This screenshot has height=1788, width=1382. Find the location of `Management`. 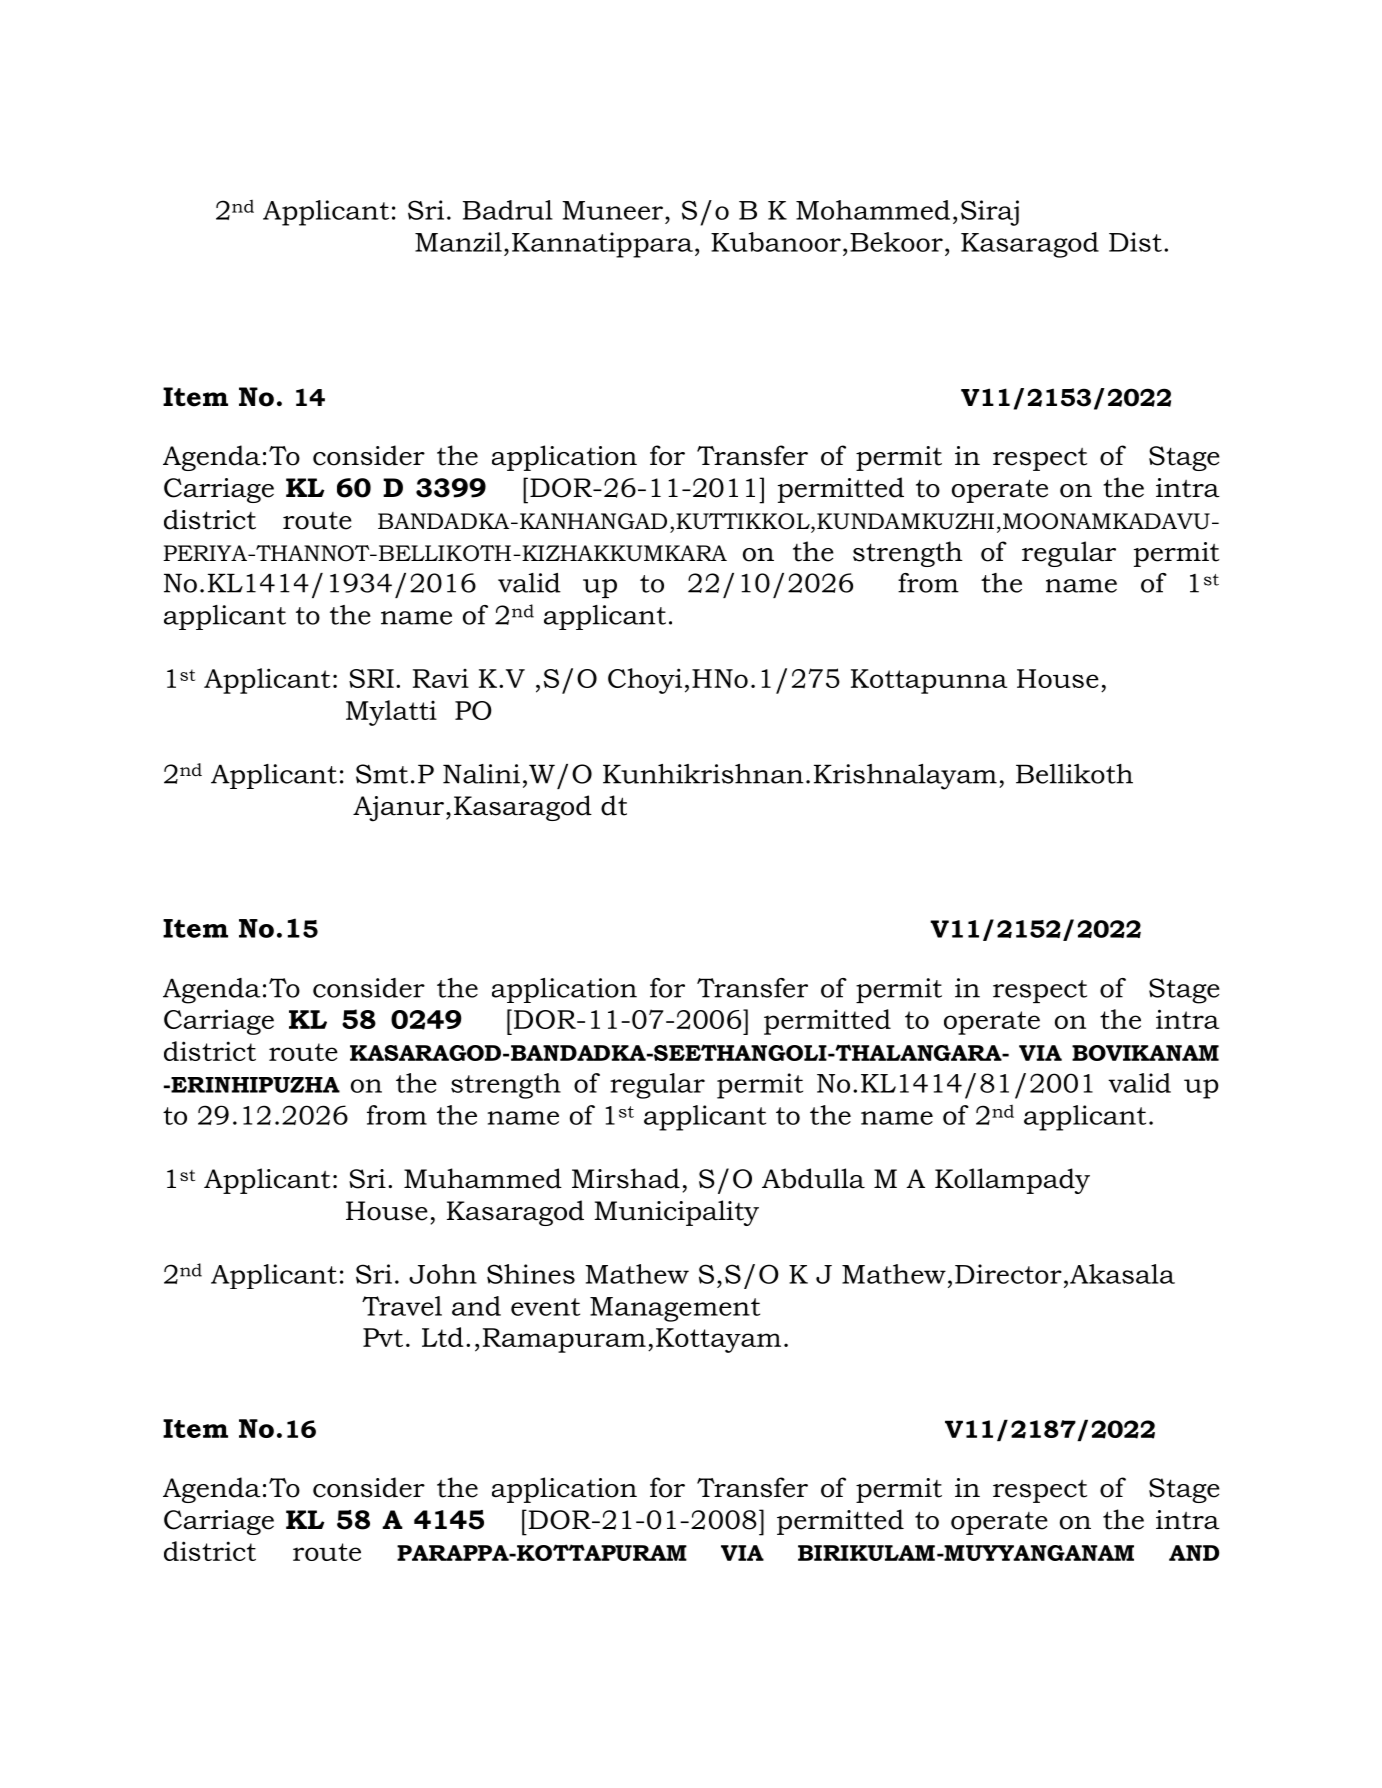

Management is located at coordinates (675, 1309).
